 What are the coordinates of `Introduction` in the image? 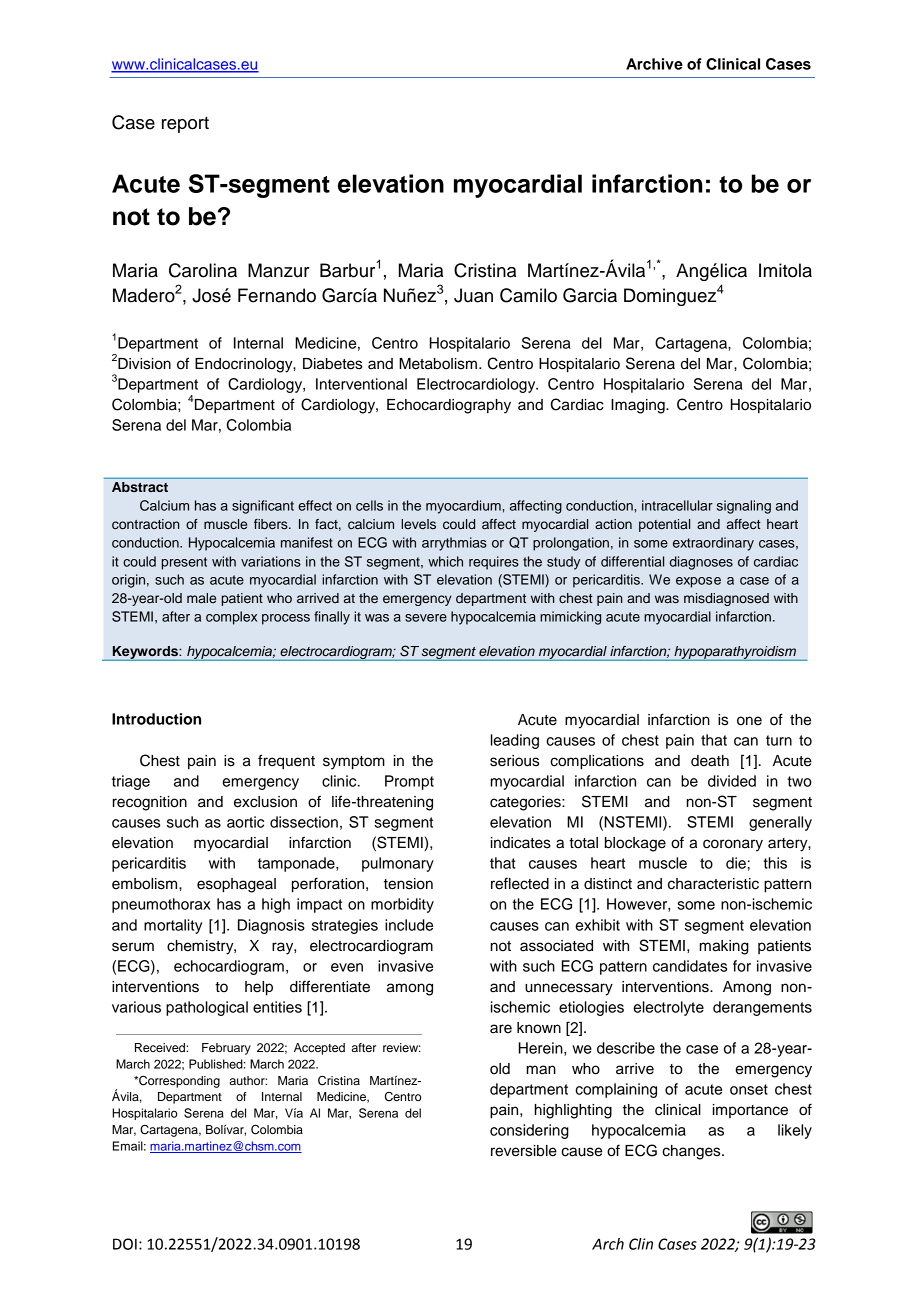 It's located at (156, 719).
